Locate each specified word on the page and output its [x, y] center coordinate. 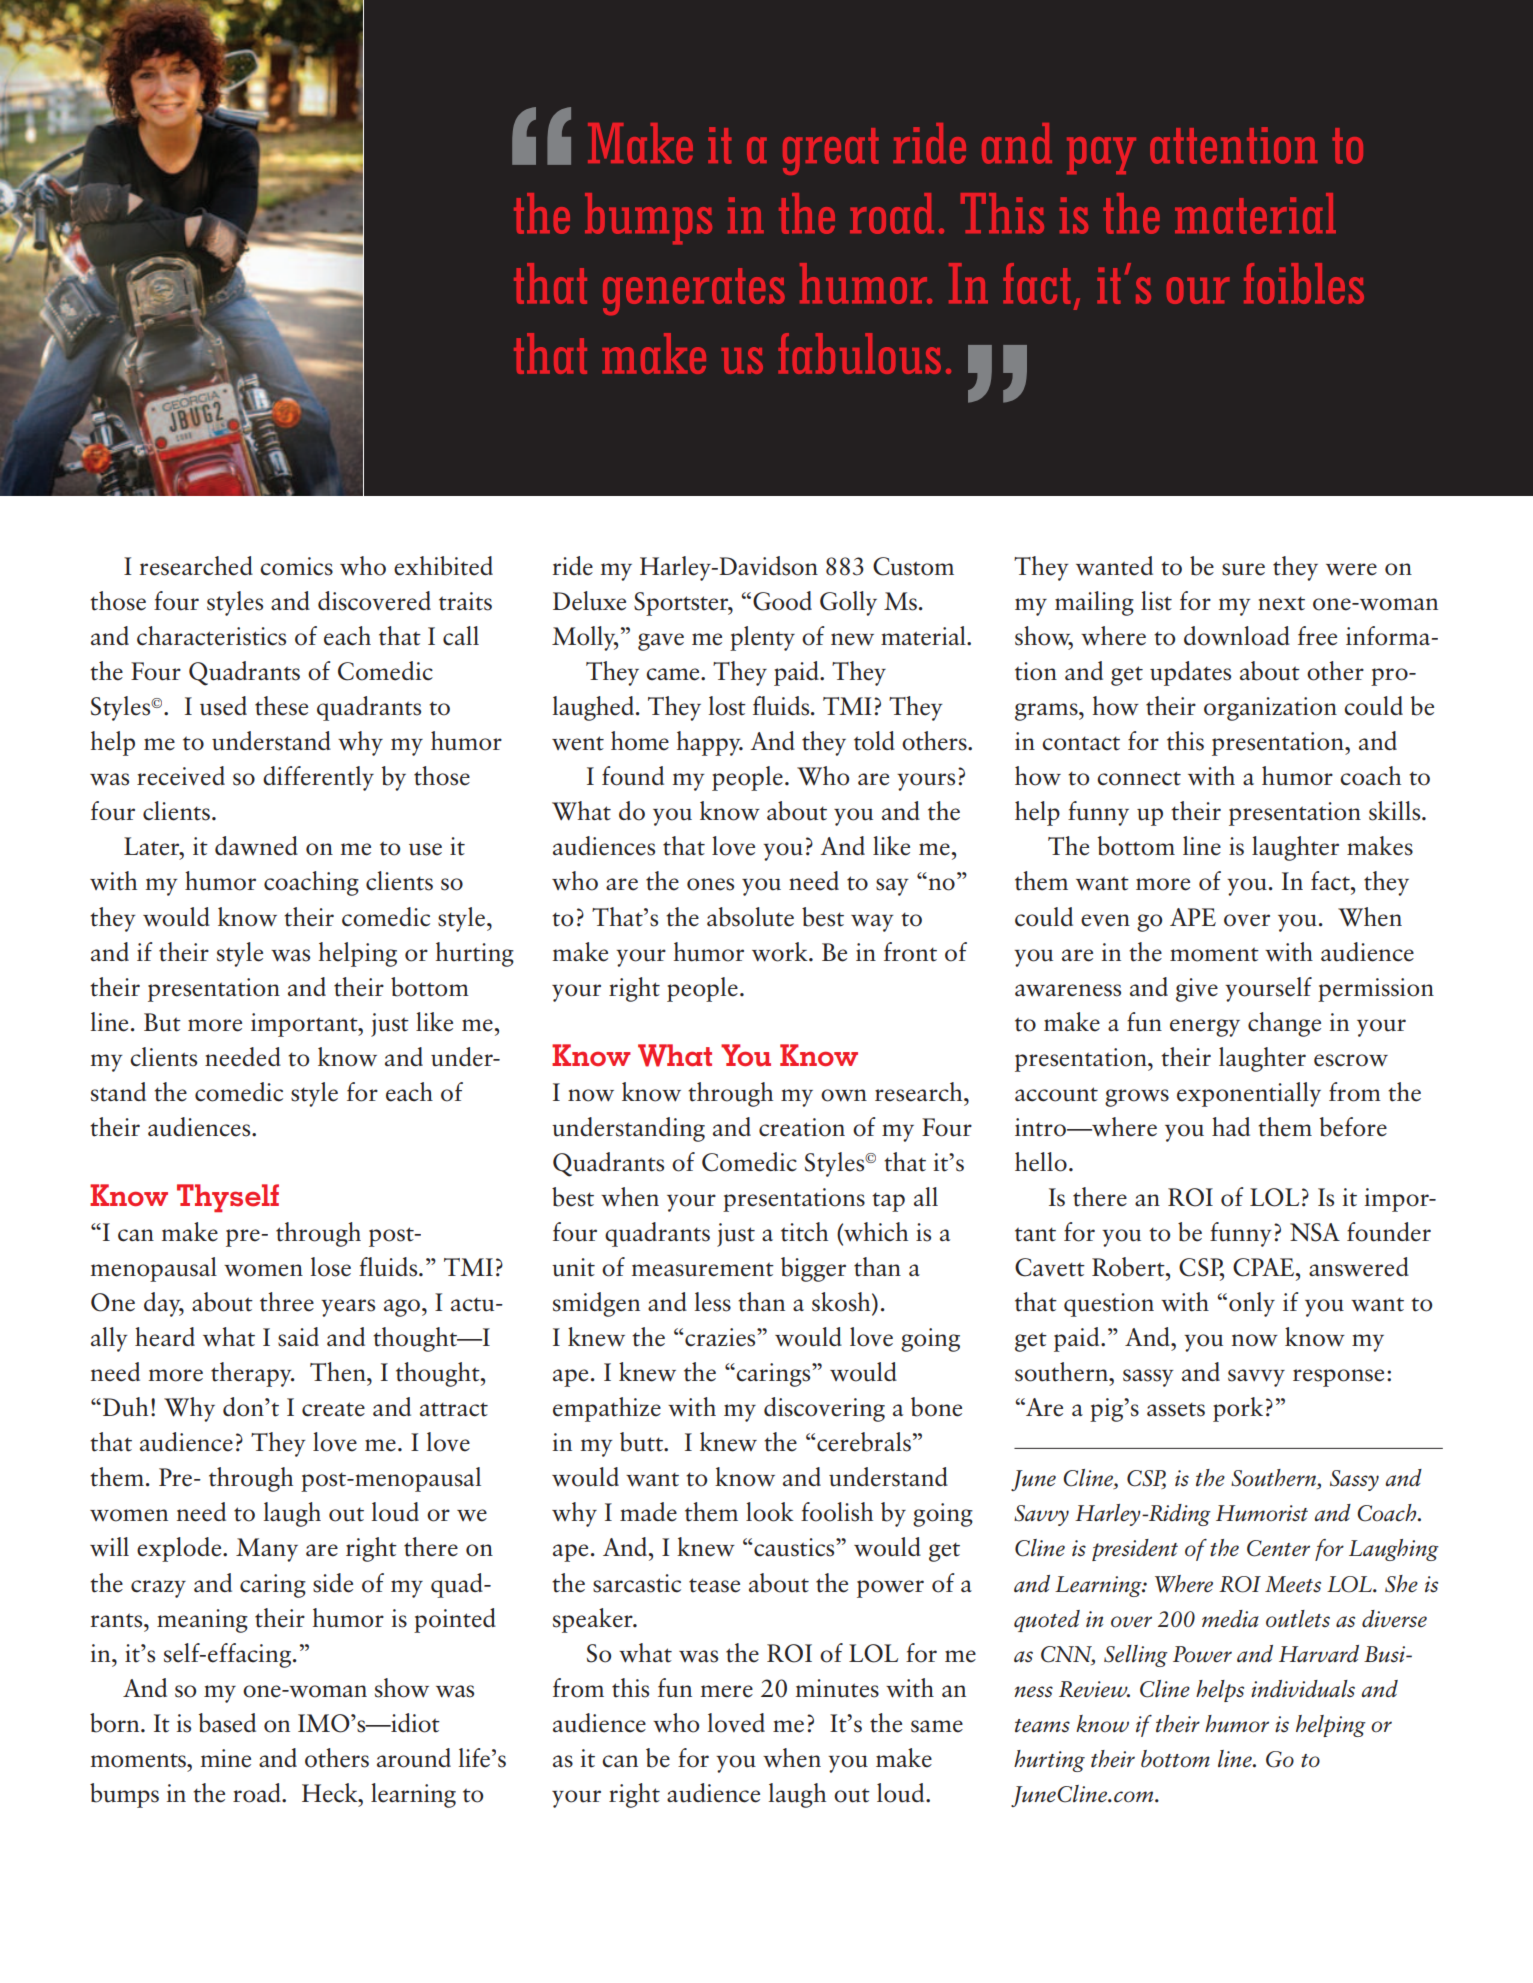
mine [226, 1758]
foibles [1304, 283]
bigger [813, 1269]
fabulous [859, 353]
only [1252, 1304]
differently [318, 778]
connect [1139, 778]
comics [296, 566]
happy [710, 743]
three [287, 1302]
